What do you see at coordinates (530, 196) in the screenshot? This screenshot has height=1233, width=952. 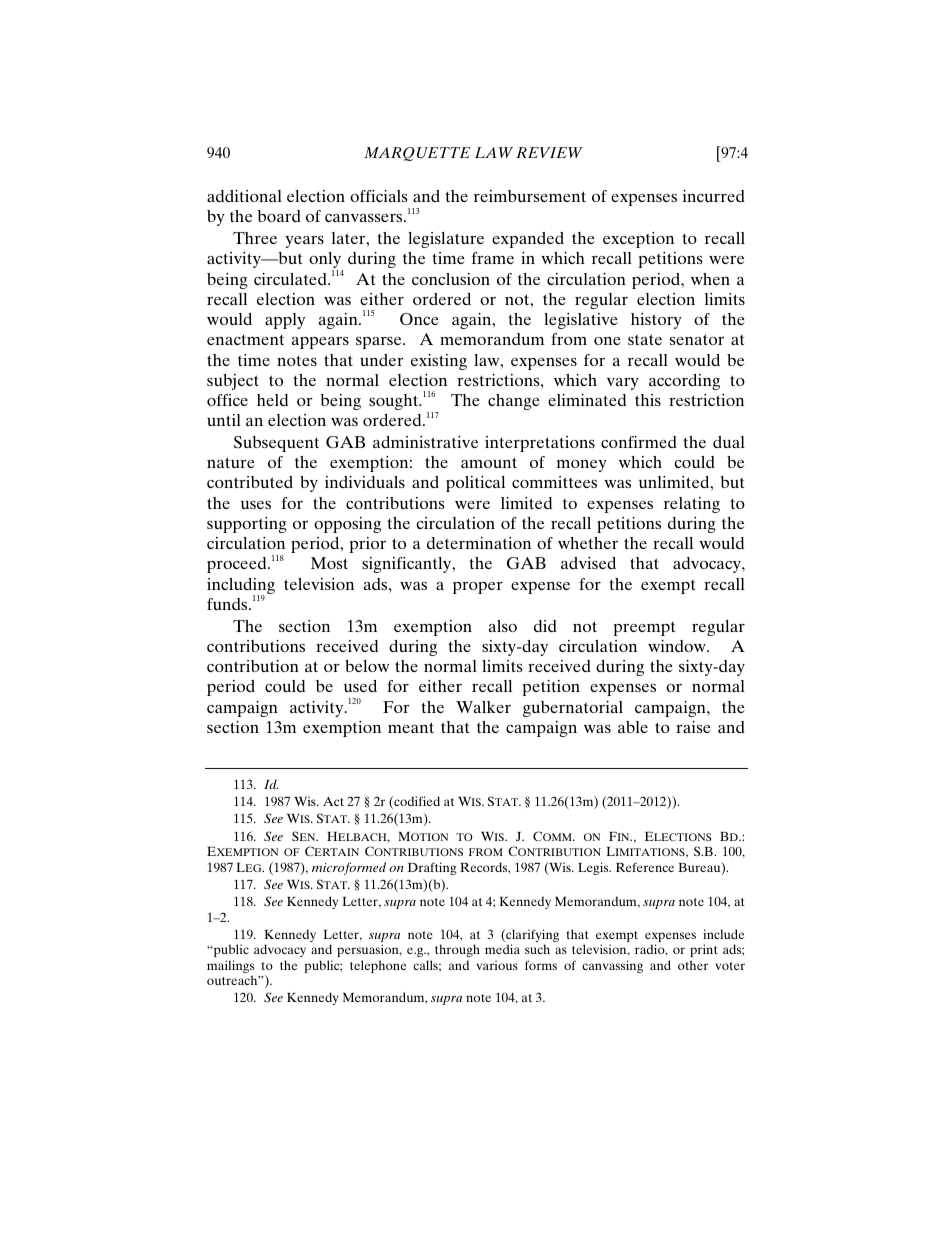 I see `reimbursement` at bounding box center [530, 196].
